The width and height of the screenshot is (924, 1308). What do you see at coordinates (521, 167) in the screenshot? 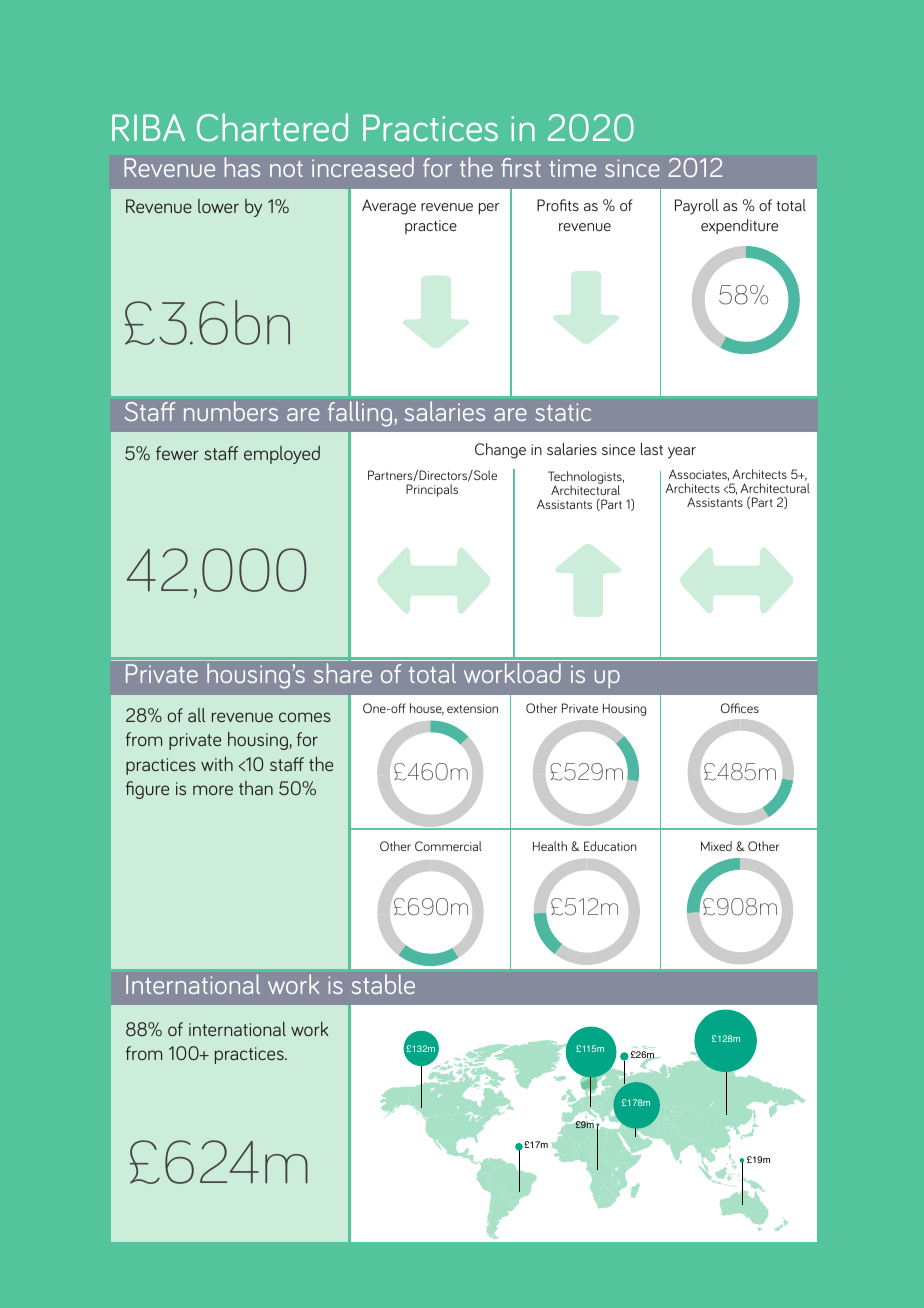
I see `first` at bounding box center [521, 167].
